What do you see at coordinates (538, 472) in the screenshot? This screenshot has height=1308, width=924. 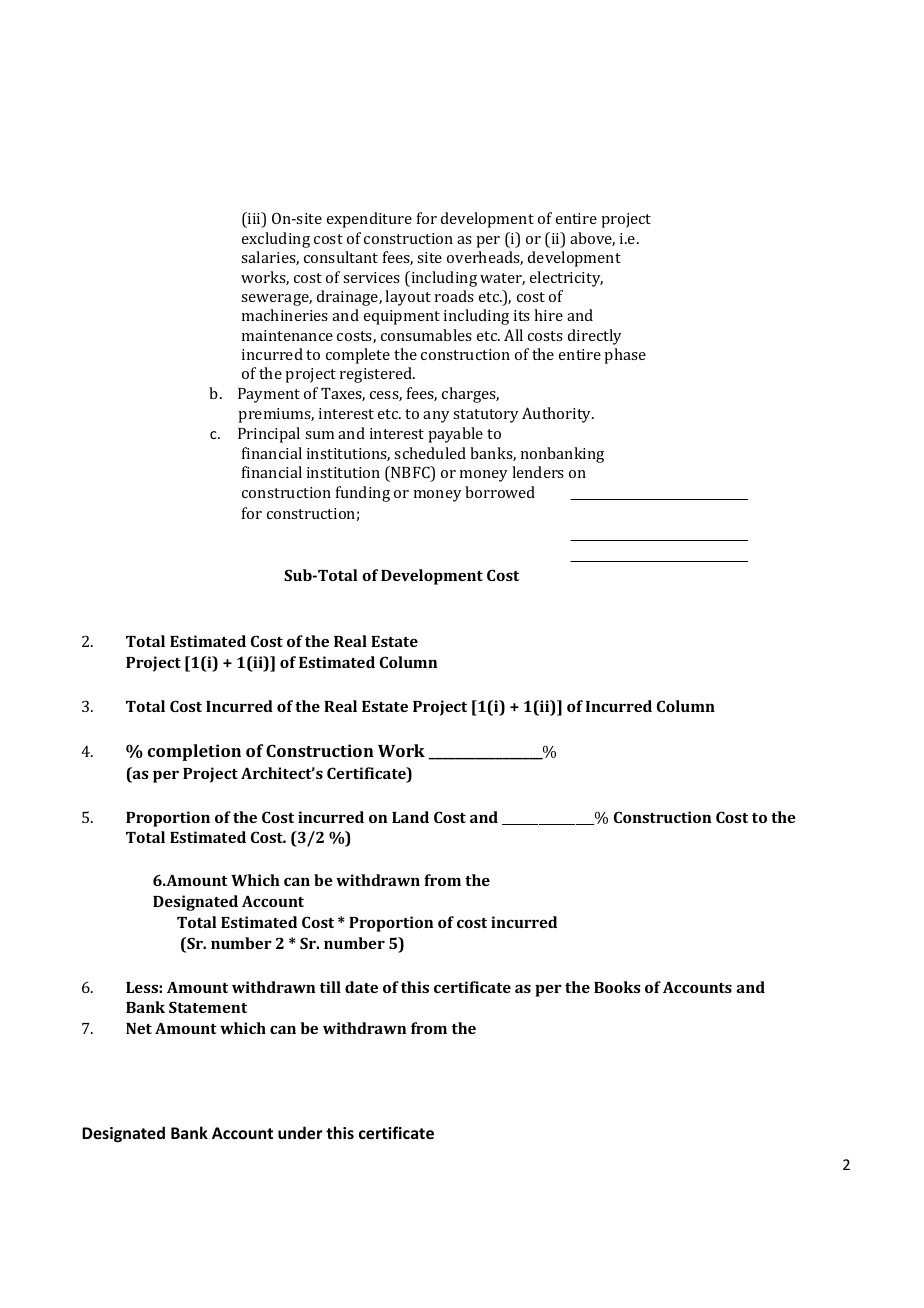 I see `lenders` at bounding box center [538, 472].
